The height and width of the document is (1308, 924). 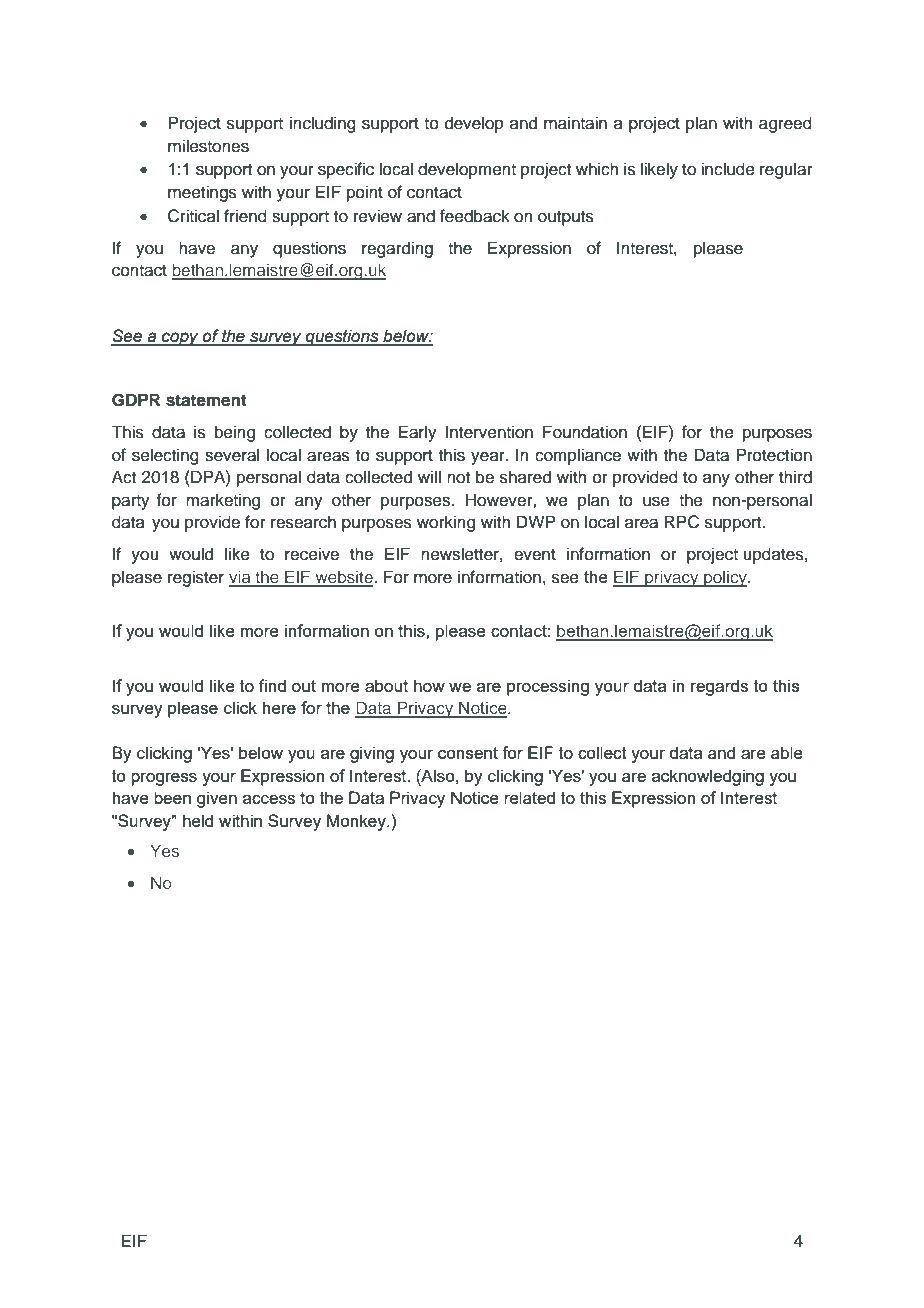 I want to click on Protection, so click(x=774, y=455).
